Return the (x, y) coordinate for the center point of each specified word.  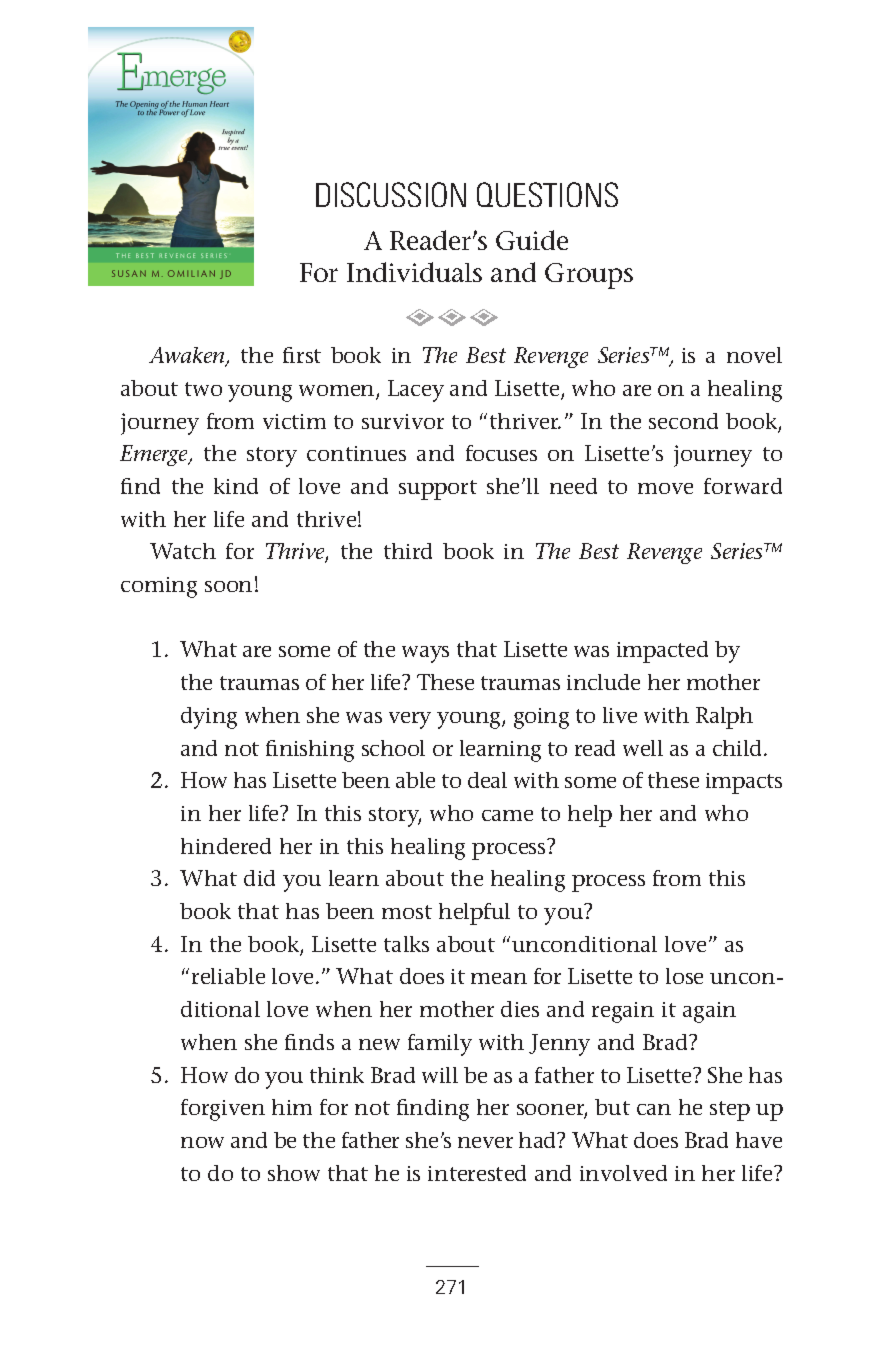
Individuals (414, 272)
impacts (744, 783)
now (202, 1142)
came (507, 815)
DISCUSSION (391, 194)
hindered (226, 846)
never (485, 1142)
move (665, 488)
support (438, 490)
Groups (589, 276)
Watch (183, 551)
